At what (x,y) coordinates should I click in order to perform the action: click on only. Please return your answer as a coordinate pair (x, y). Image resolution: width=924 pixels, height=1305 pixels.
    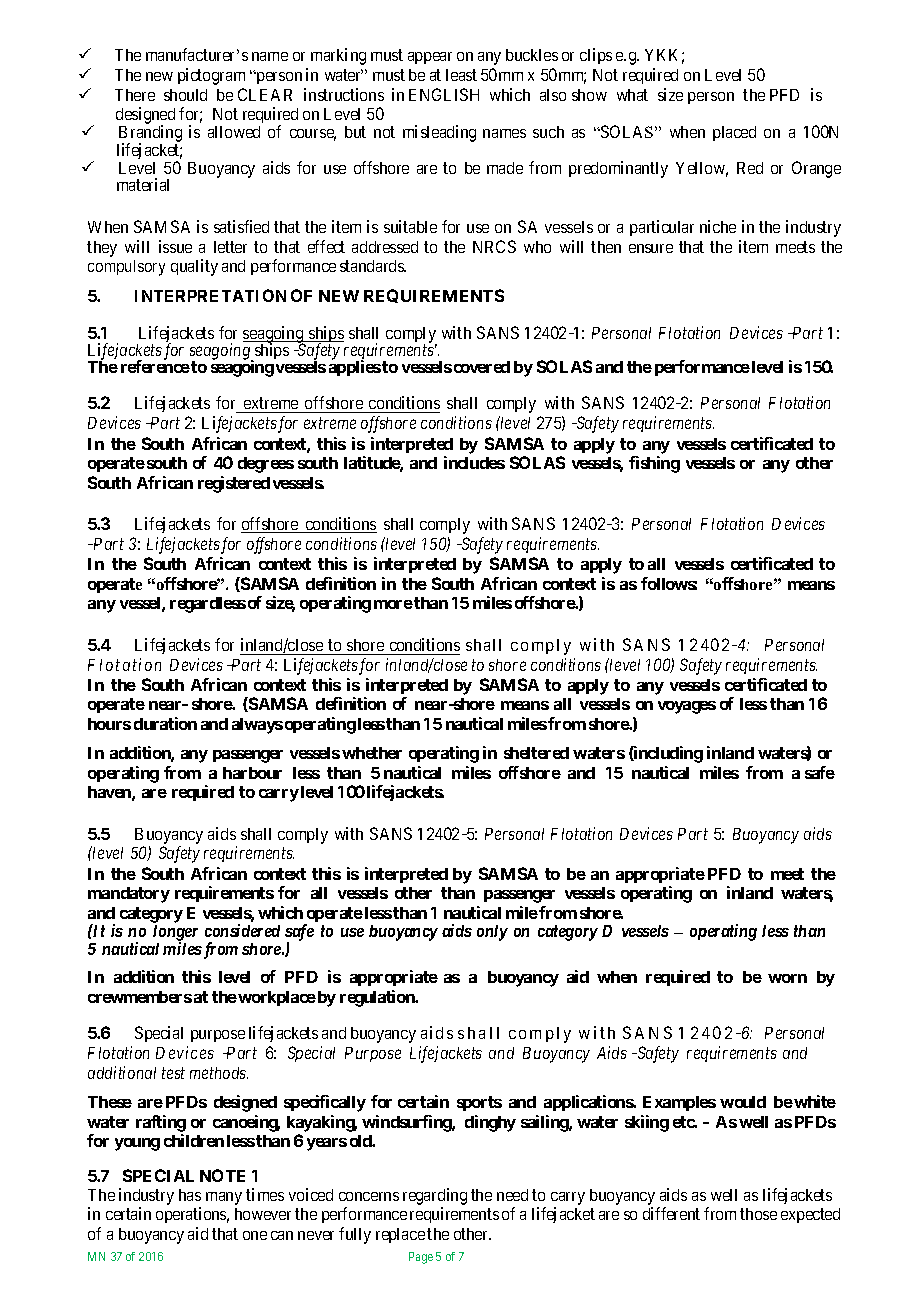
    Looking at the image, I should click on (492, 933).
